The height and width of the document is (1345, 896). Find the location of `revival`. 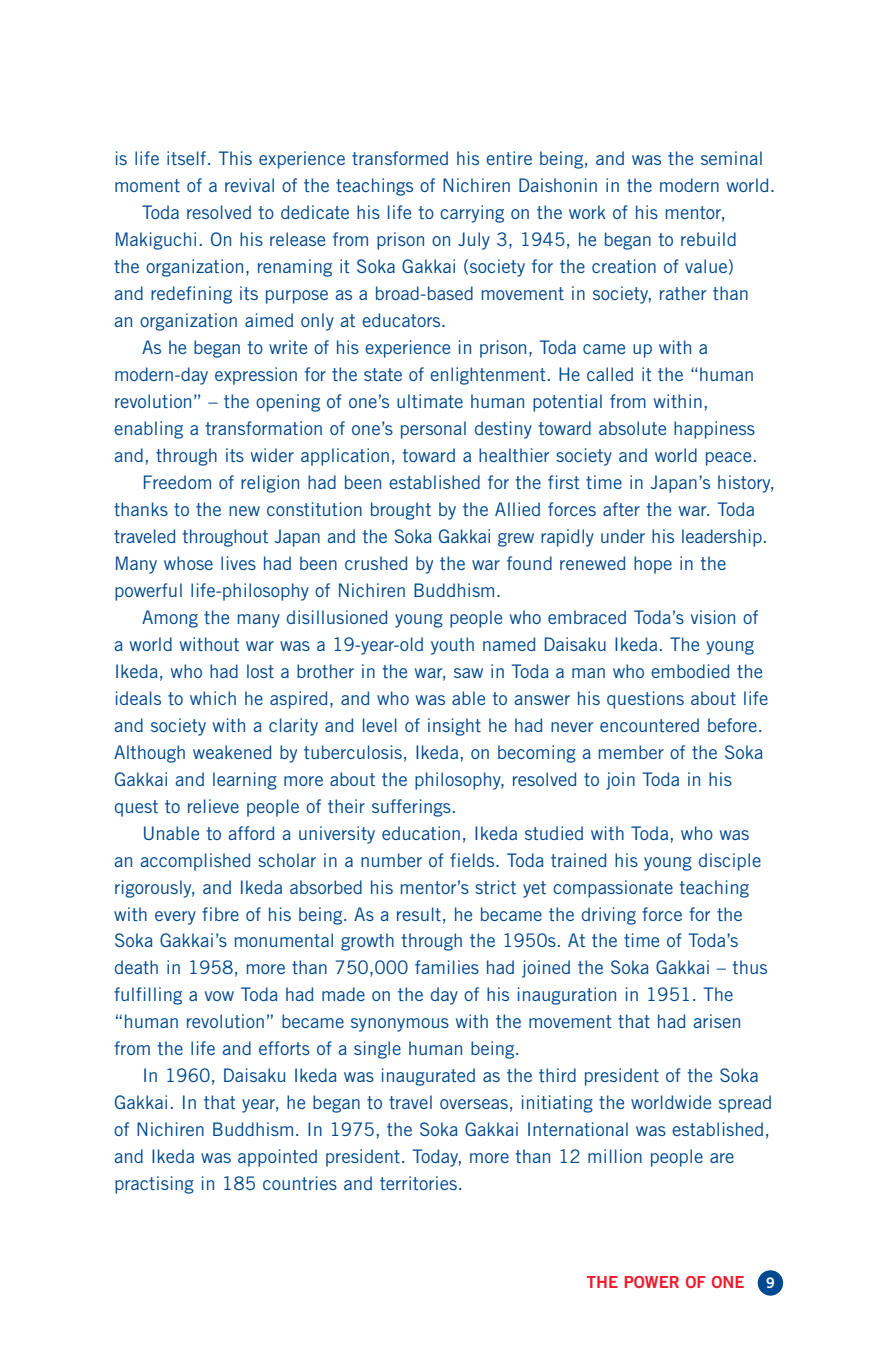

revival is located at coordinates (249, 185).
